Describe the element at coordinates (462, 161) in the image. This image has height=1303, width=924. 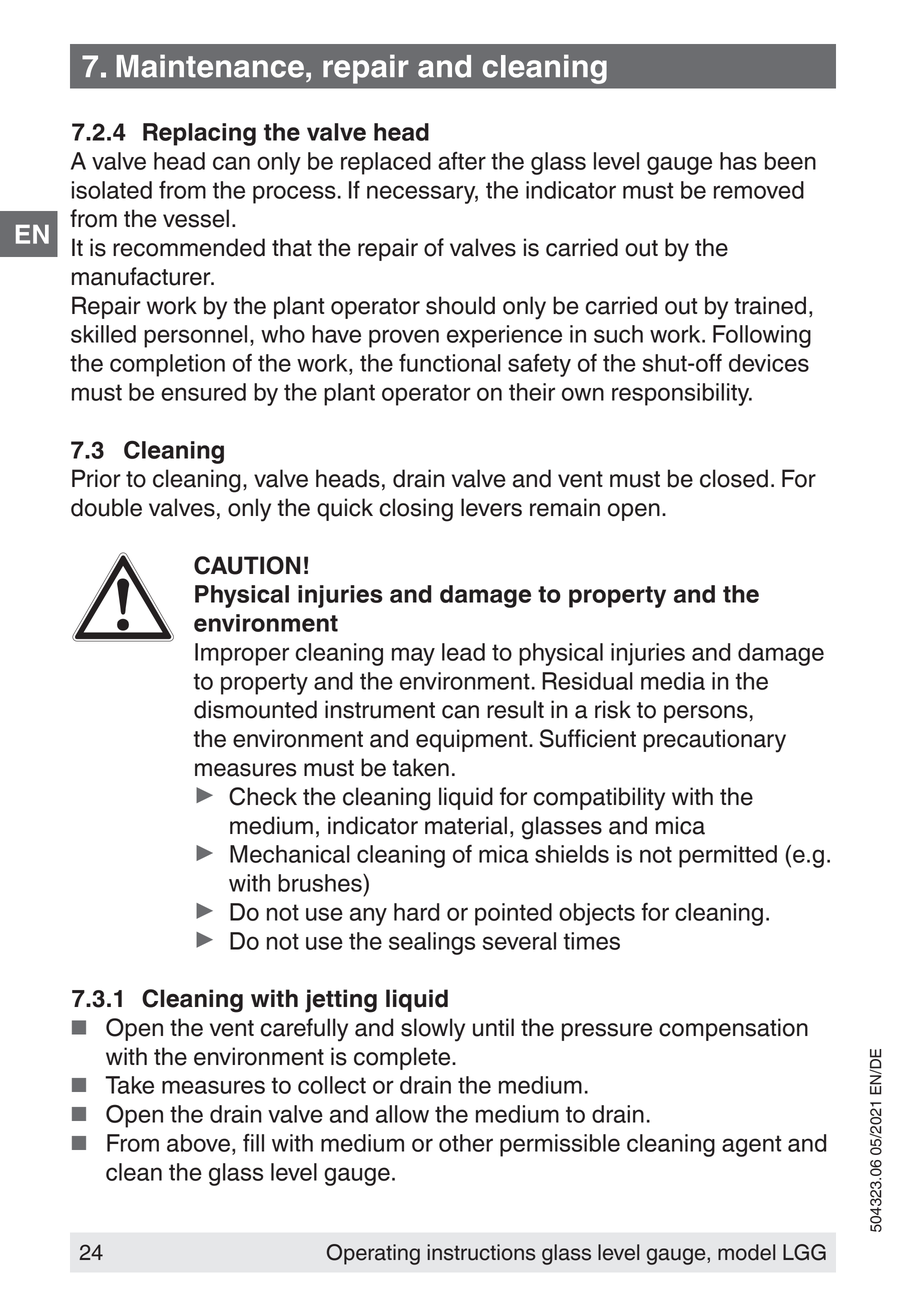
I see `after` at that location.
